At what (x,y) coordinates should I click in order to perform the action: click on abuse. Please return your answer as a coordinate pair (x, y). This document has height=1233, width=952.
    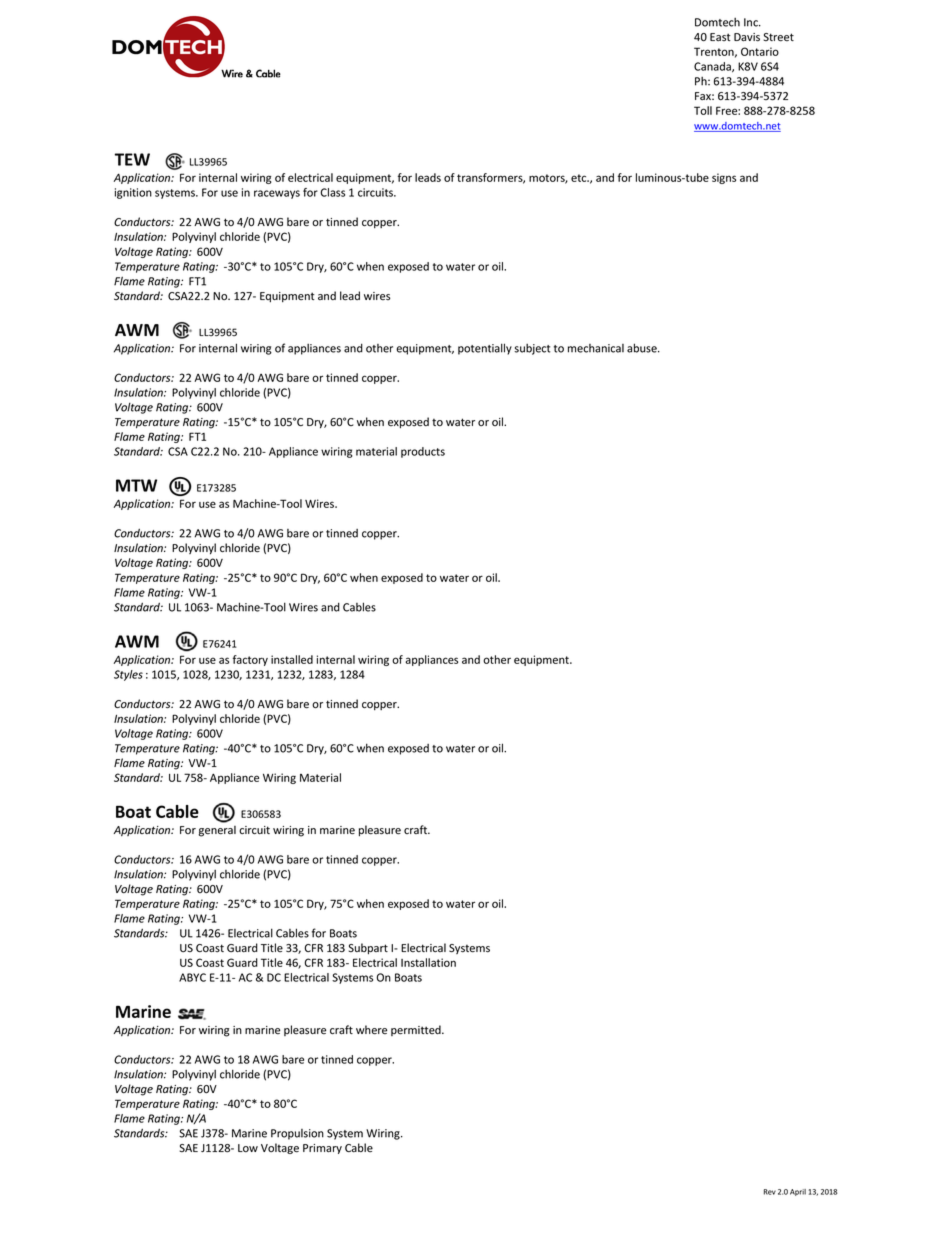
    Looking at the image, I should click on (643, 348).
